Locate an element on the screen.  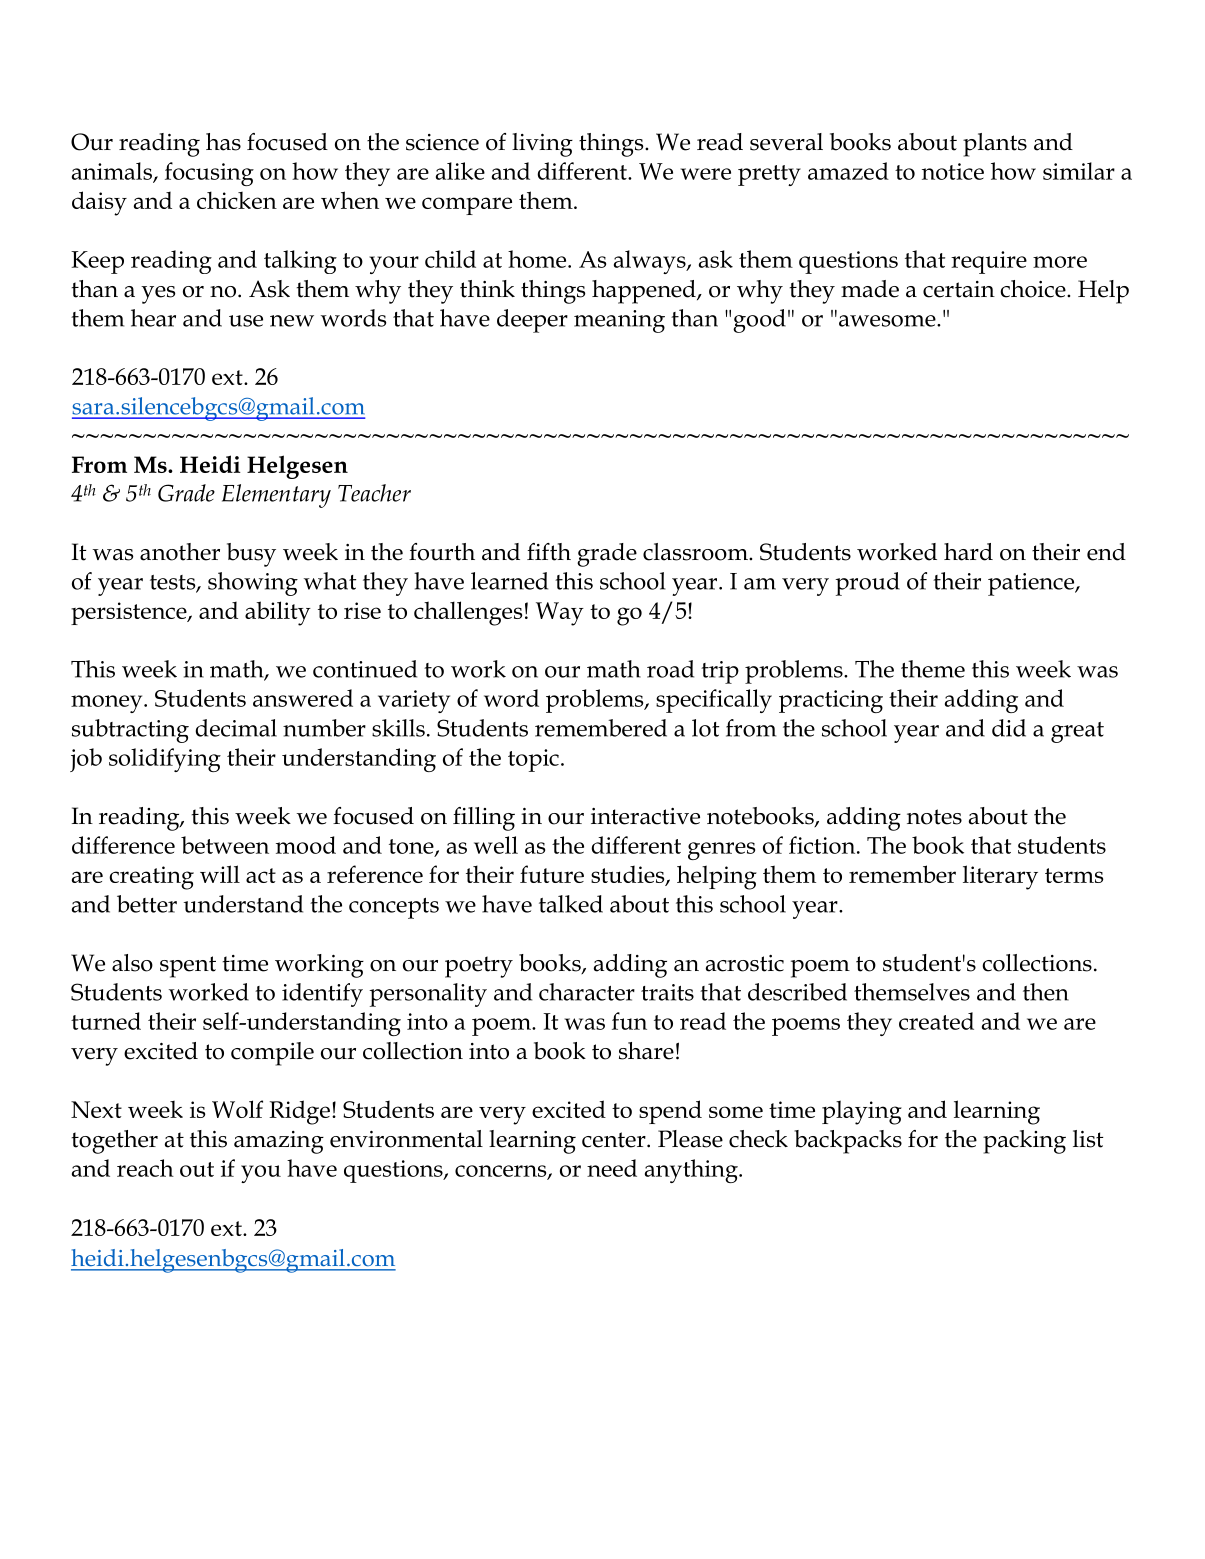
notes is located at coordinates (934, 817).
